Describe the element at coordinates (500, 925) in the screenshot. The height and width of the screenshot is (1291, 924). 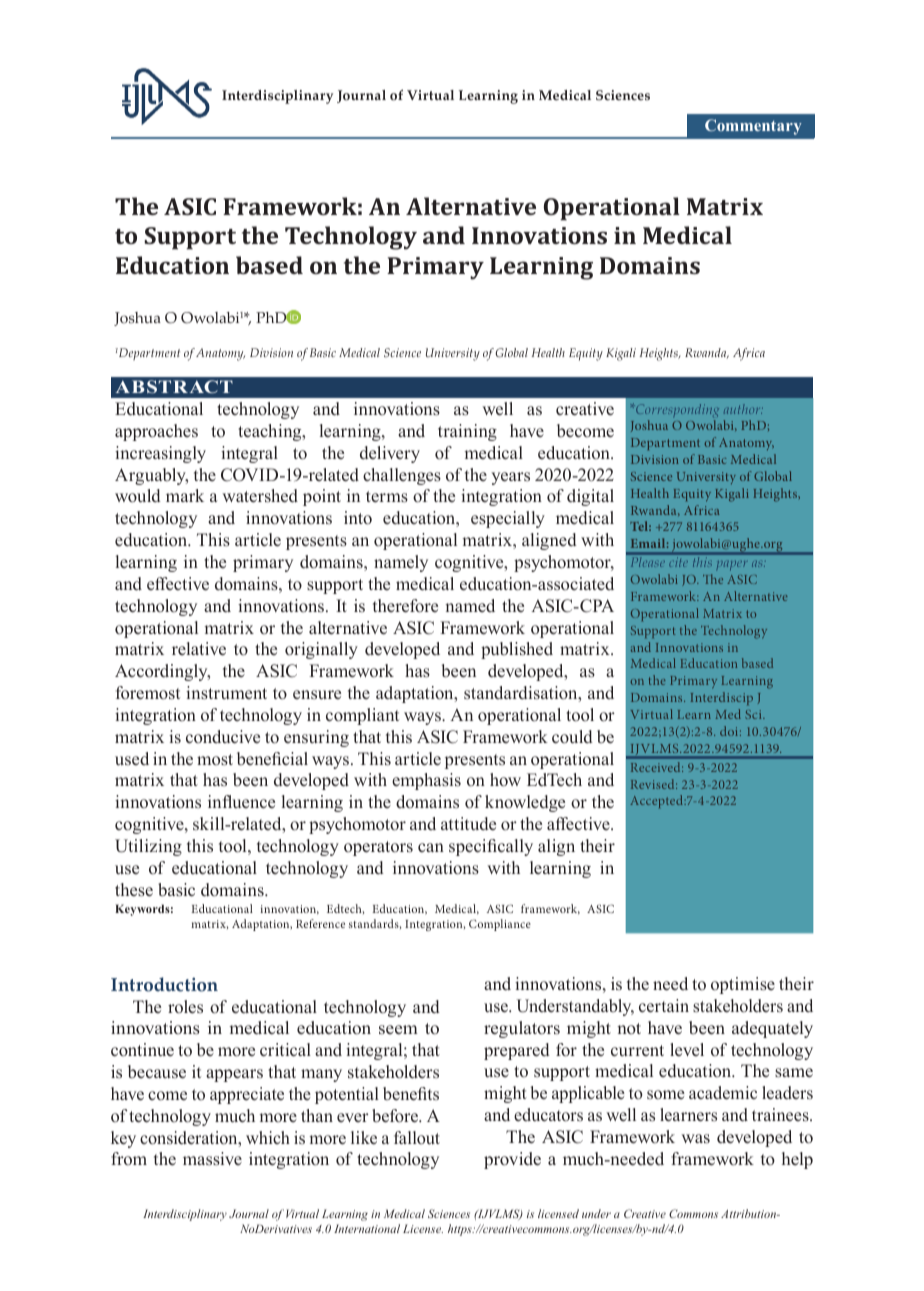
I see `Compliance` at that location.
